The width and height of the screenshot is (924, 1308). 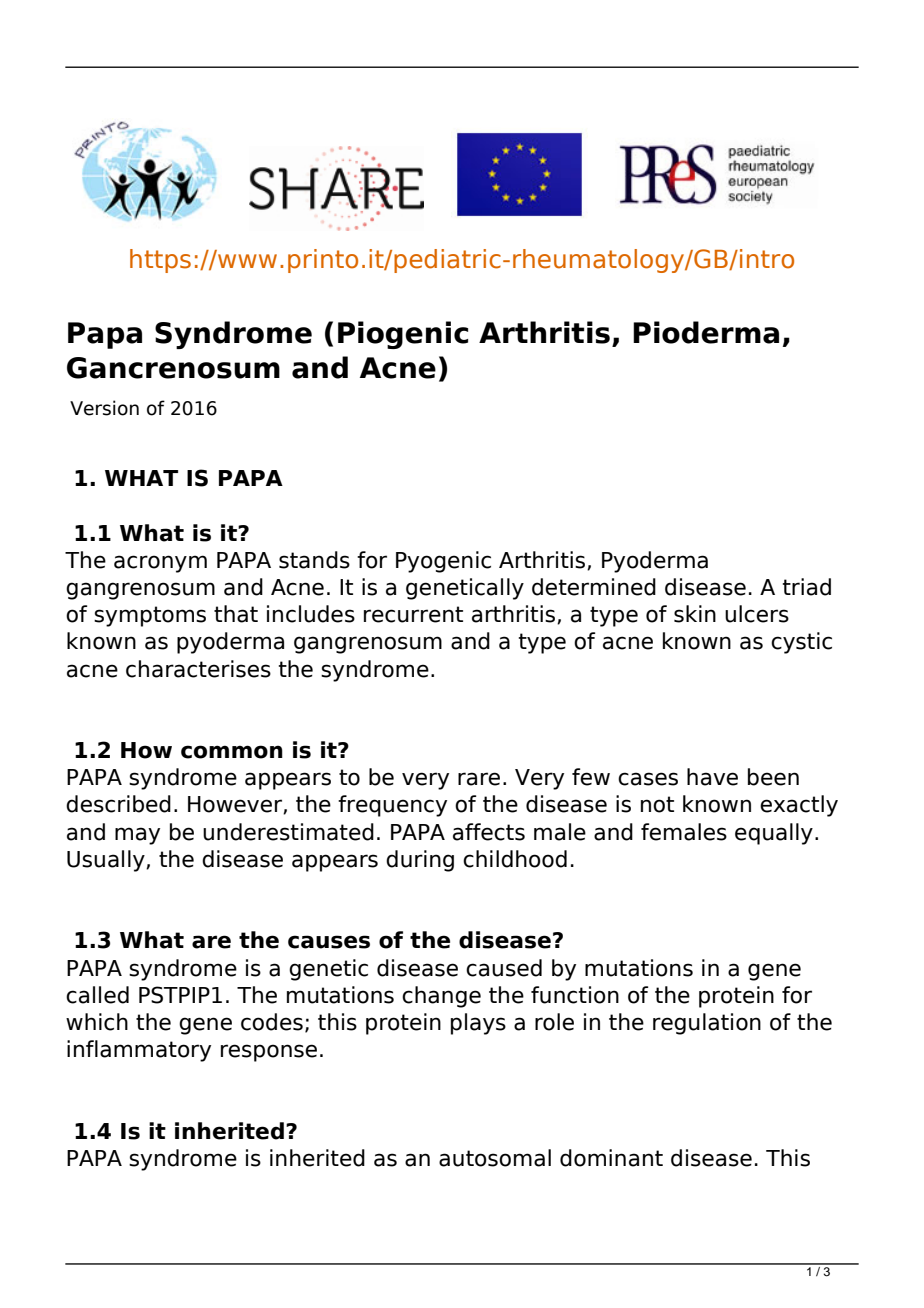 What do you see at coordinates (443, 562) in the screenshot?
I see `Pyogenic` at bounding box center [443, 562].
